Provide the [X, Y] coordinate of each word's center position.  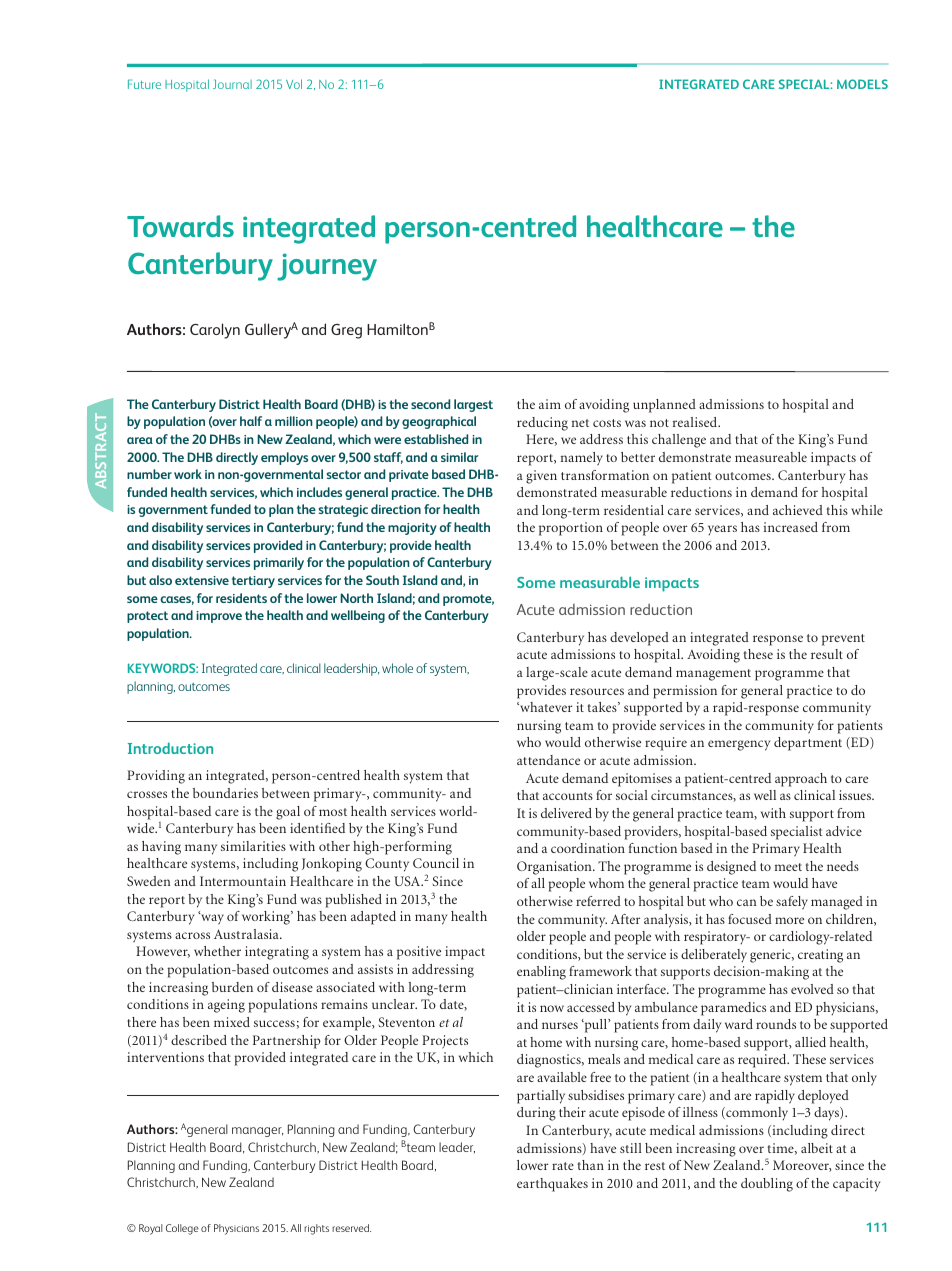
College [182, 1229]
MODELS [862, 84]
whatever [545, 707]
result [827, 654]
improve [219, 617]
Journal [232, 84]
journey [327, 267]
